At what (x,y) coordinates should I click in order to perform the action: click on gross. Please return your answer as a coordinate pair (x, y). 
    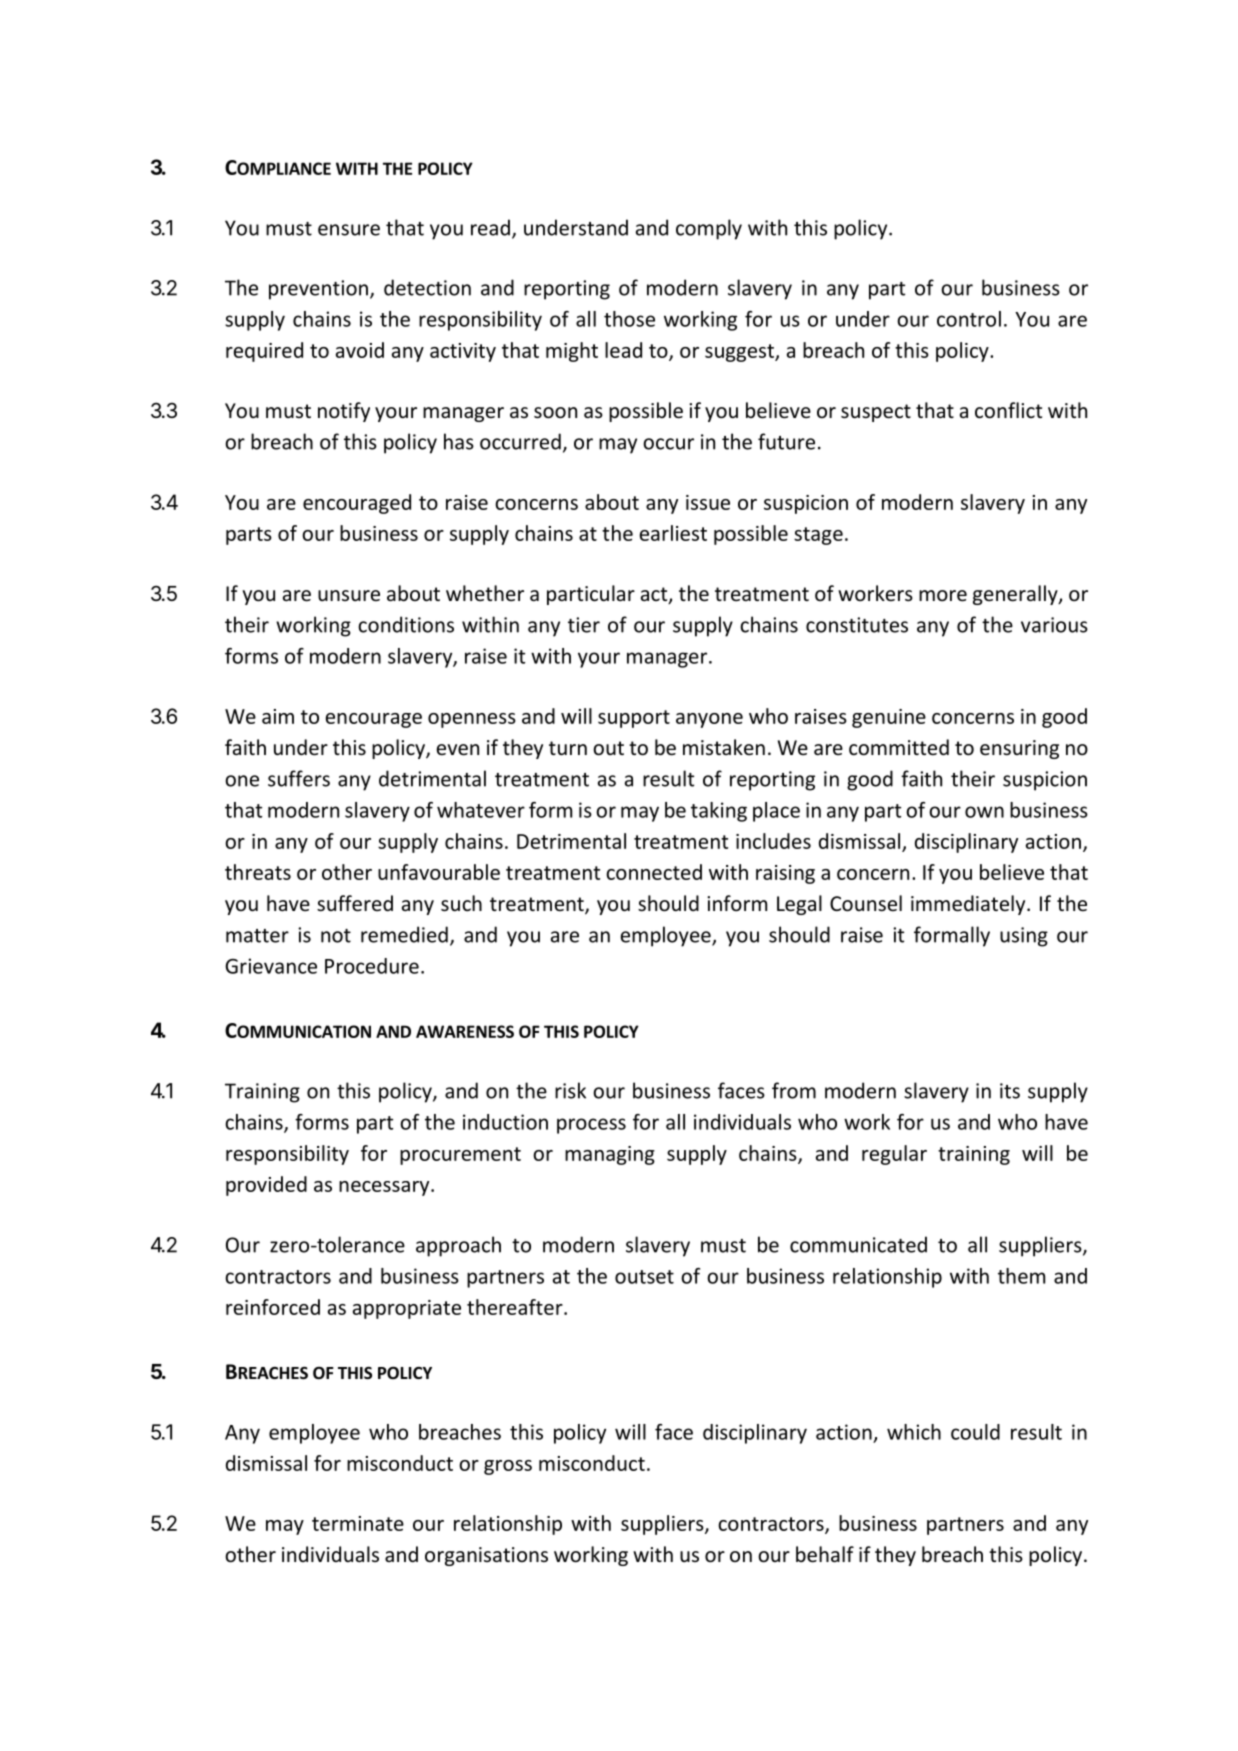
    Looking at the image, I should click on (508, 1467).
